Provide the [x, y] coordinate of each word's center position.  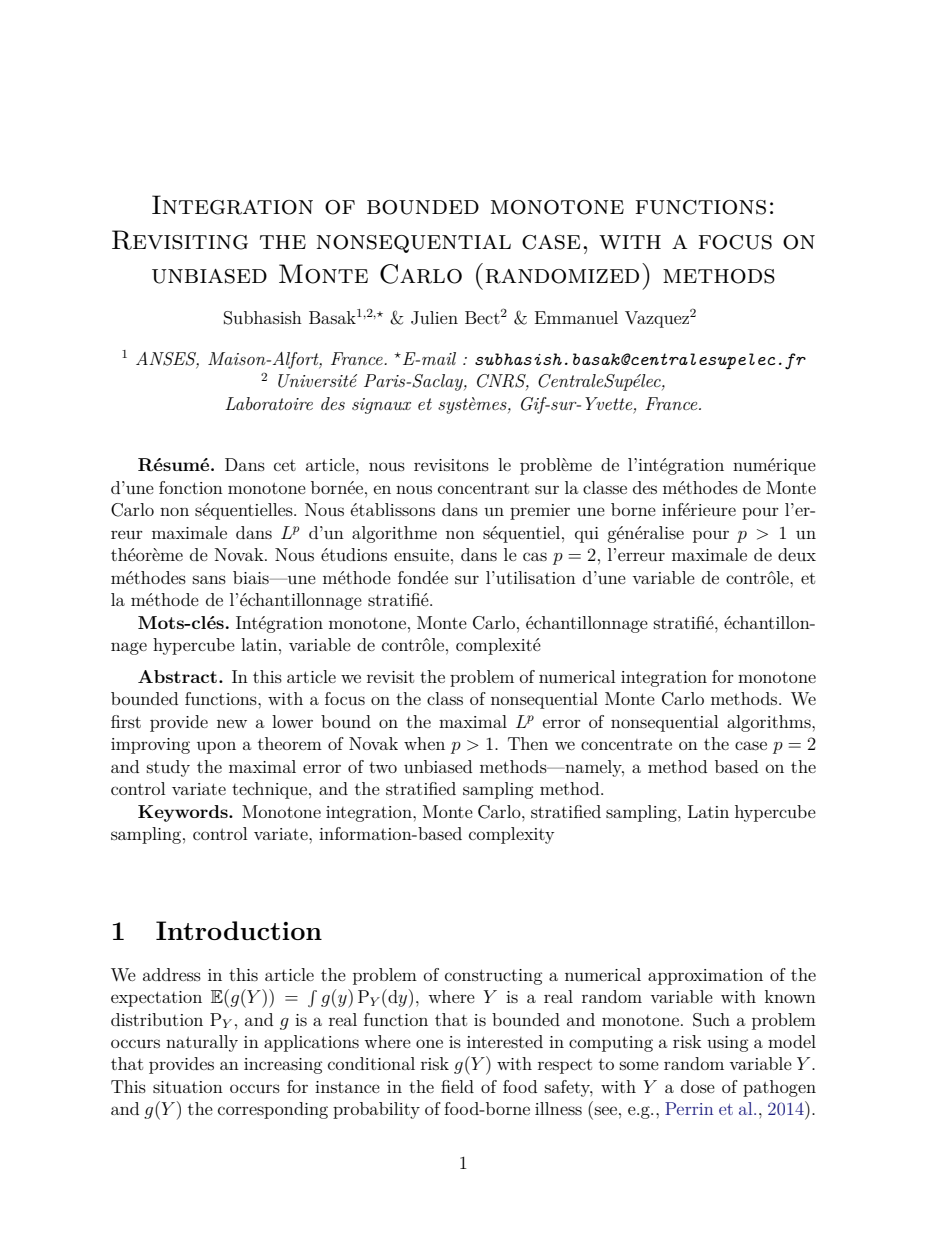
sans [209, 579]
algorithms [770, 723]
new [232, 723]
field [457, 1086]
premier [540, 512]
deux [797, 554]
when [424, 743]
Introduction [239, 930]
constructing [494, 977]
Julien [434, 318]
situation [188, 1087]
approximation [705, 977]
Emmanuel [576, 317]
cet [285, 465]
